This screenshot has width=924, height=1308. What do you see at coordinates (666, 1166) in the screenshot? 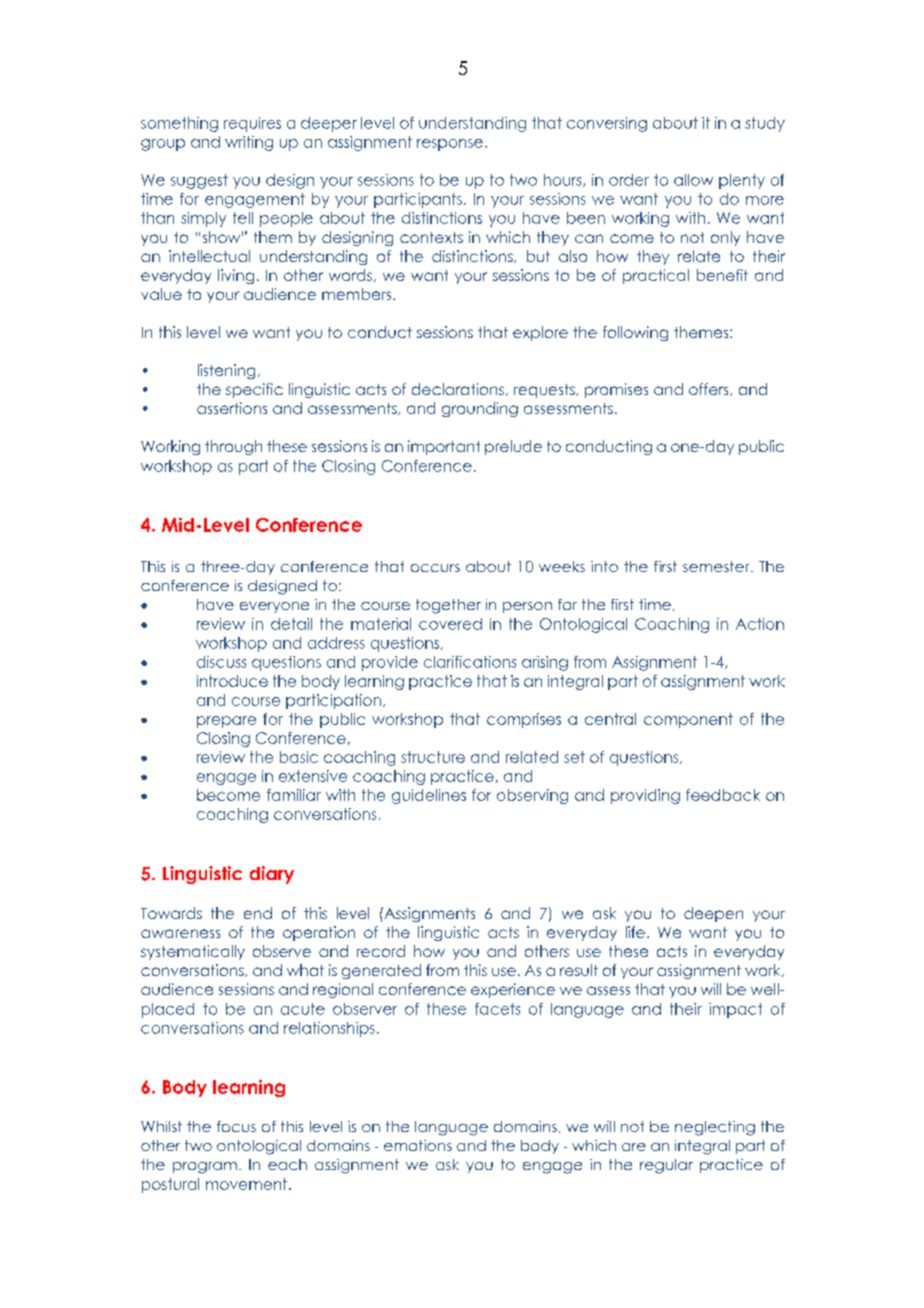
I see `regular` at bounding box center [666, 1166].
